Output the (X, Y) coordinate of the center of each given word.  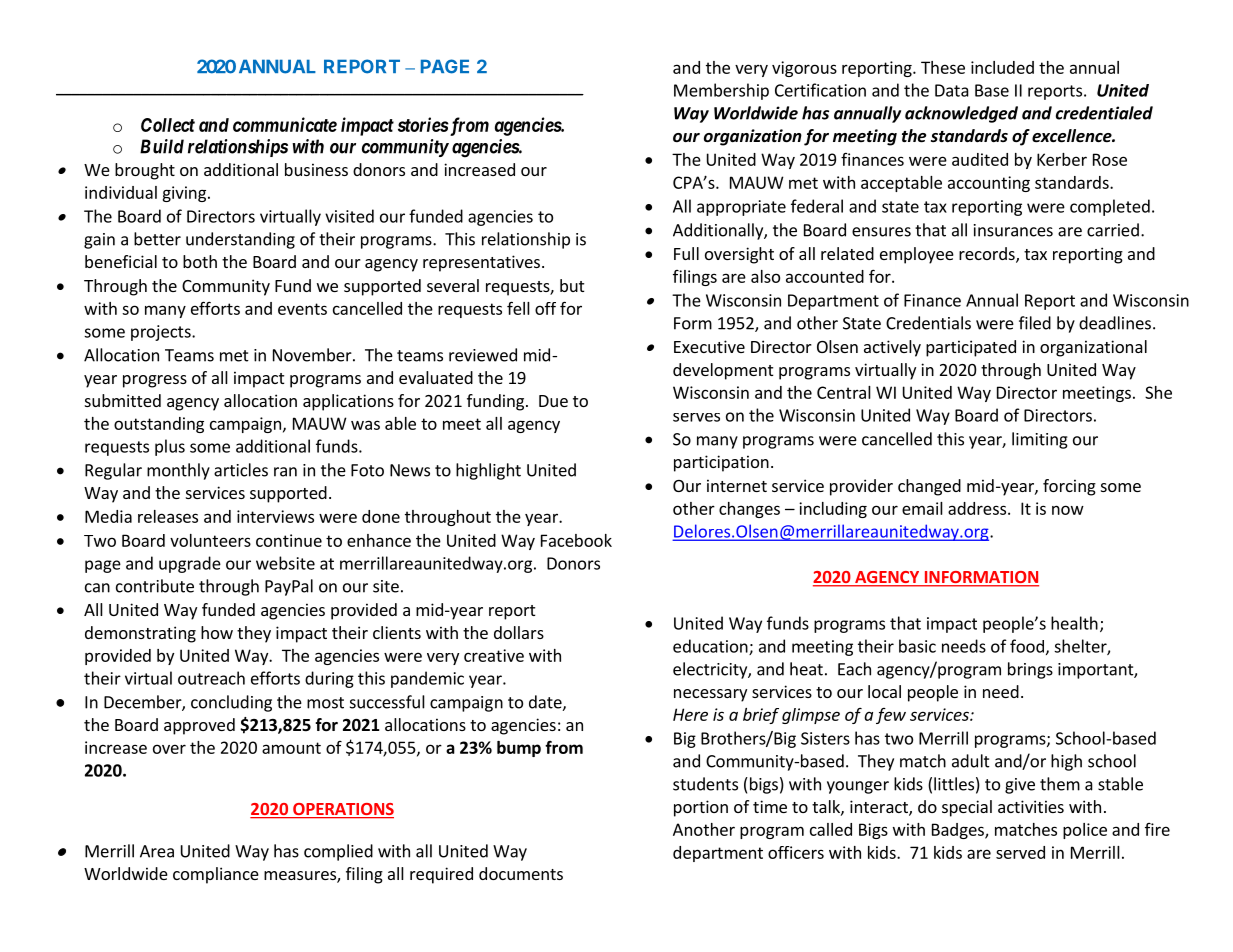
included (1002, 67)
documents (521, 873)
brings (1030, 670)
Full (686, 253)
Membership (721, 91)
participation (721, 463)
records (988, 255)
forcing (1069, 487)
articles (241, 470)
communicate (285, 124)
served (1020, 852)
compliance (216, 875)
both (200, 261)
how (217, 632)
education (711, 647)
